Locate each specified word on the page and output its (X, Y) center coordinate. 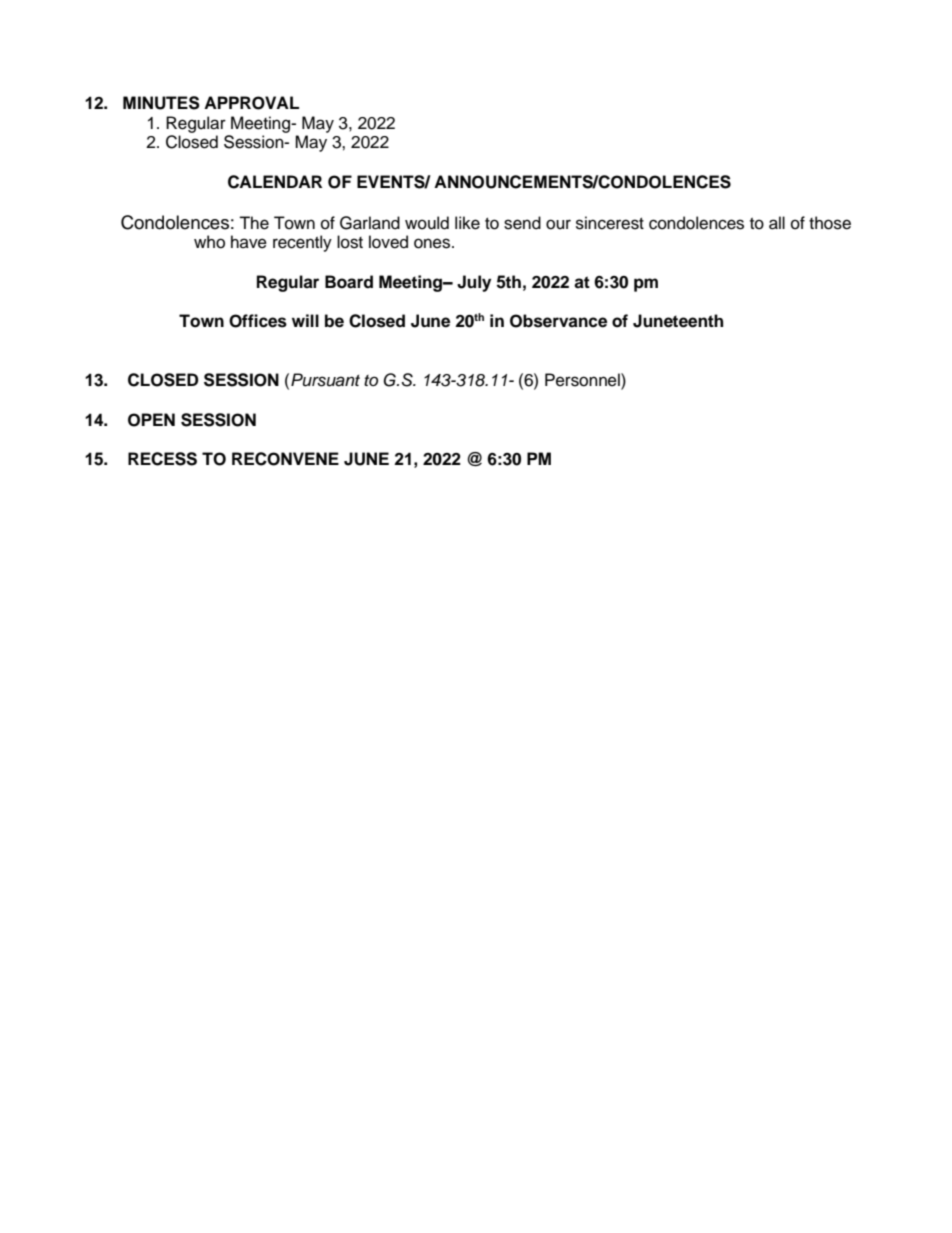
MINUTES (161, 103)
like (467, 223)
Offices (258, 321)
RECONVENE (285, 459)
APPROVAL (251, 103)
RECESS (162, 459)
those (830, 223)
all (777, 223)
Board (349, 282)
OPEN (151, 420)
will (305, 320)
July (474, 283)
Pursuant (325, 380)
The (254, 223)
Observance (558, 321)
